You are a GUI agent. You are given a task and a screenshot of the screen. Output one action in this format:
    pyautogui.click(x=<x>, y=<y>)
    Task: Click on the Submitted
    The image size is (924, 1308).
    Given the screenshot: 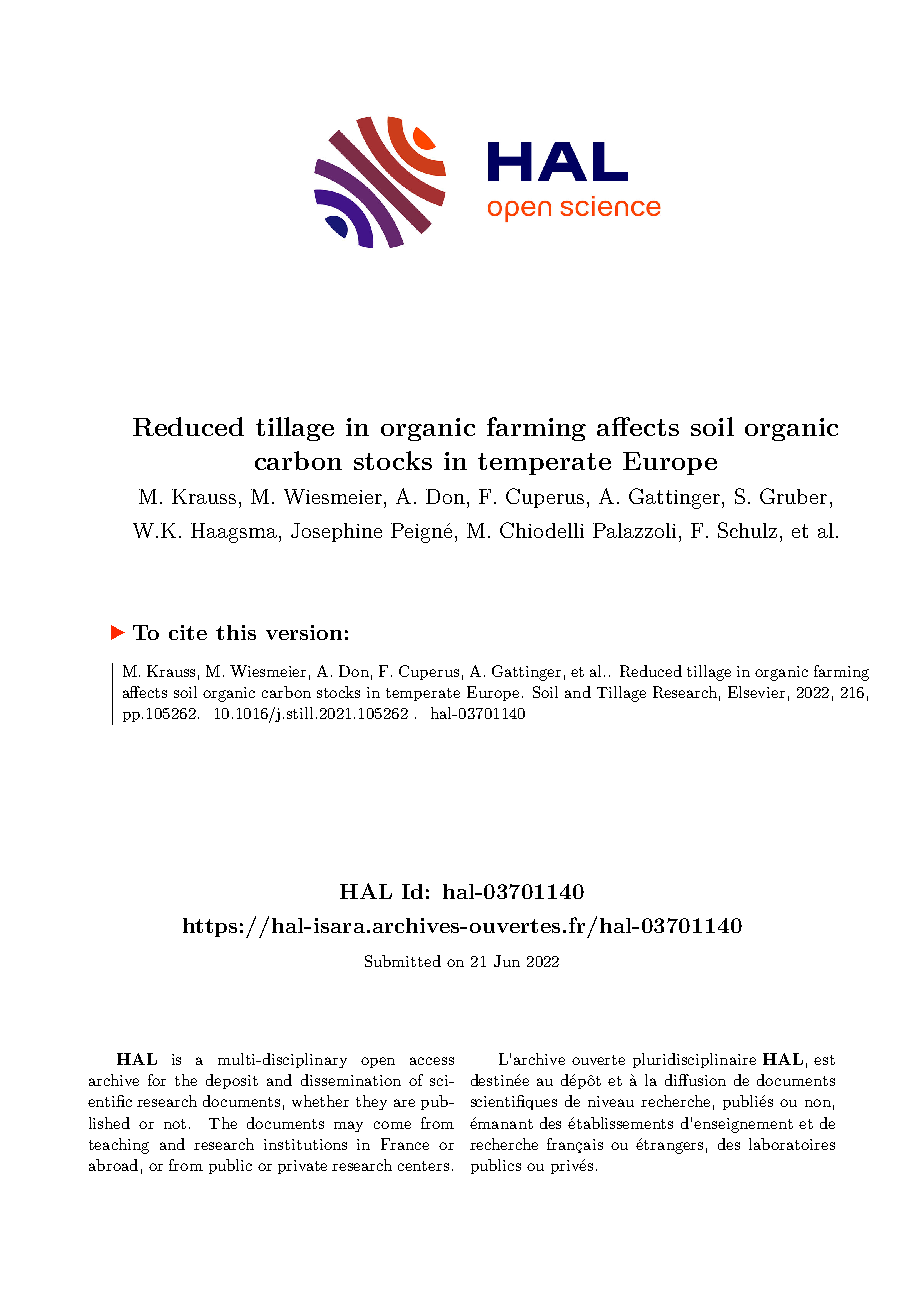 What is the action you would take?
    pyautogui.click(x=403, y=961)
